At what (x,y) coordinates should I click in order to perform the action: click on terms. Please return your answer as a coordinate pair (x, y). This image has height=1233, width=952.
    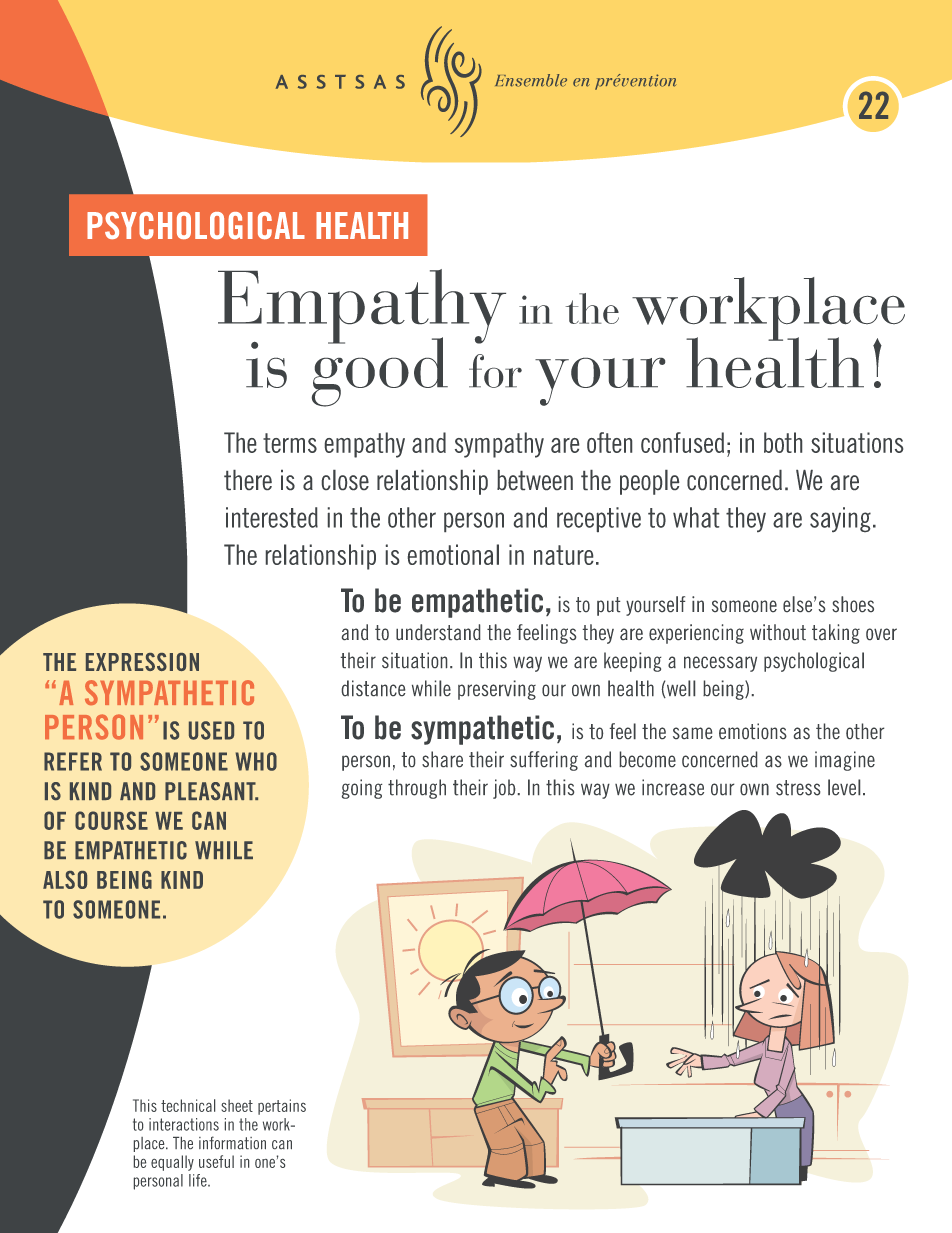
    Looking at the image, I should click on (290, 443).
